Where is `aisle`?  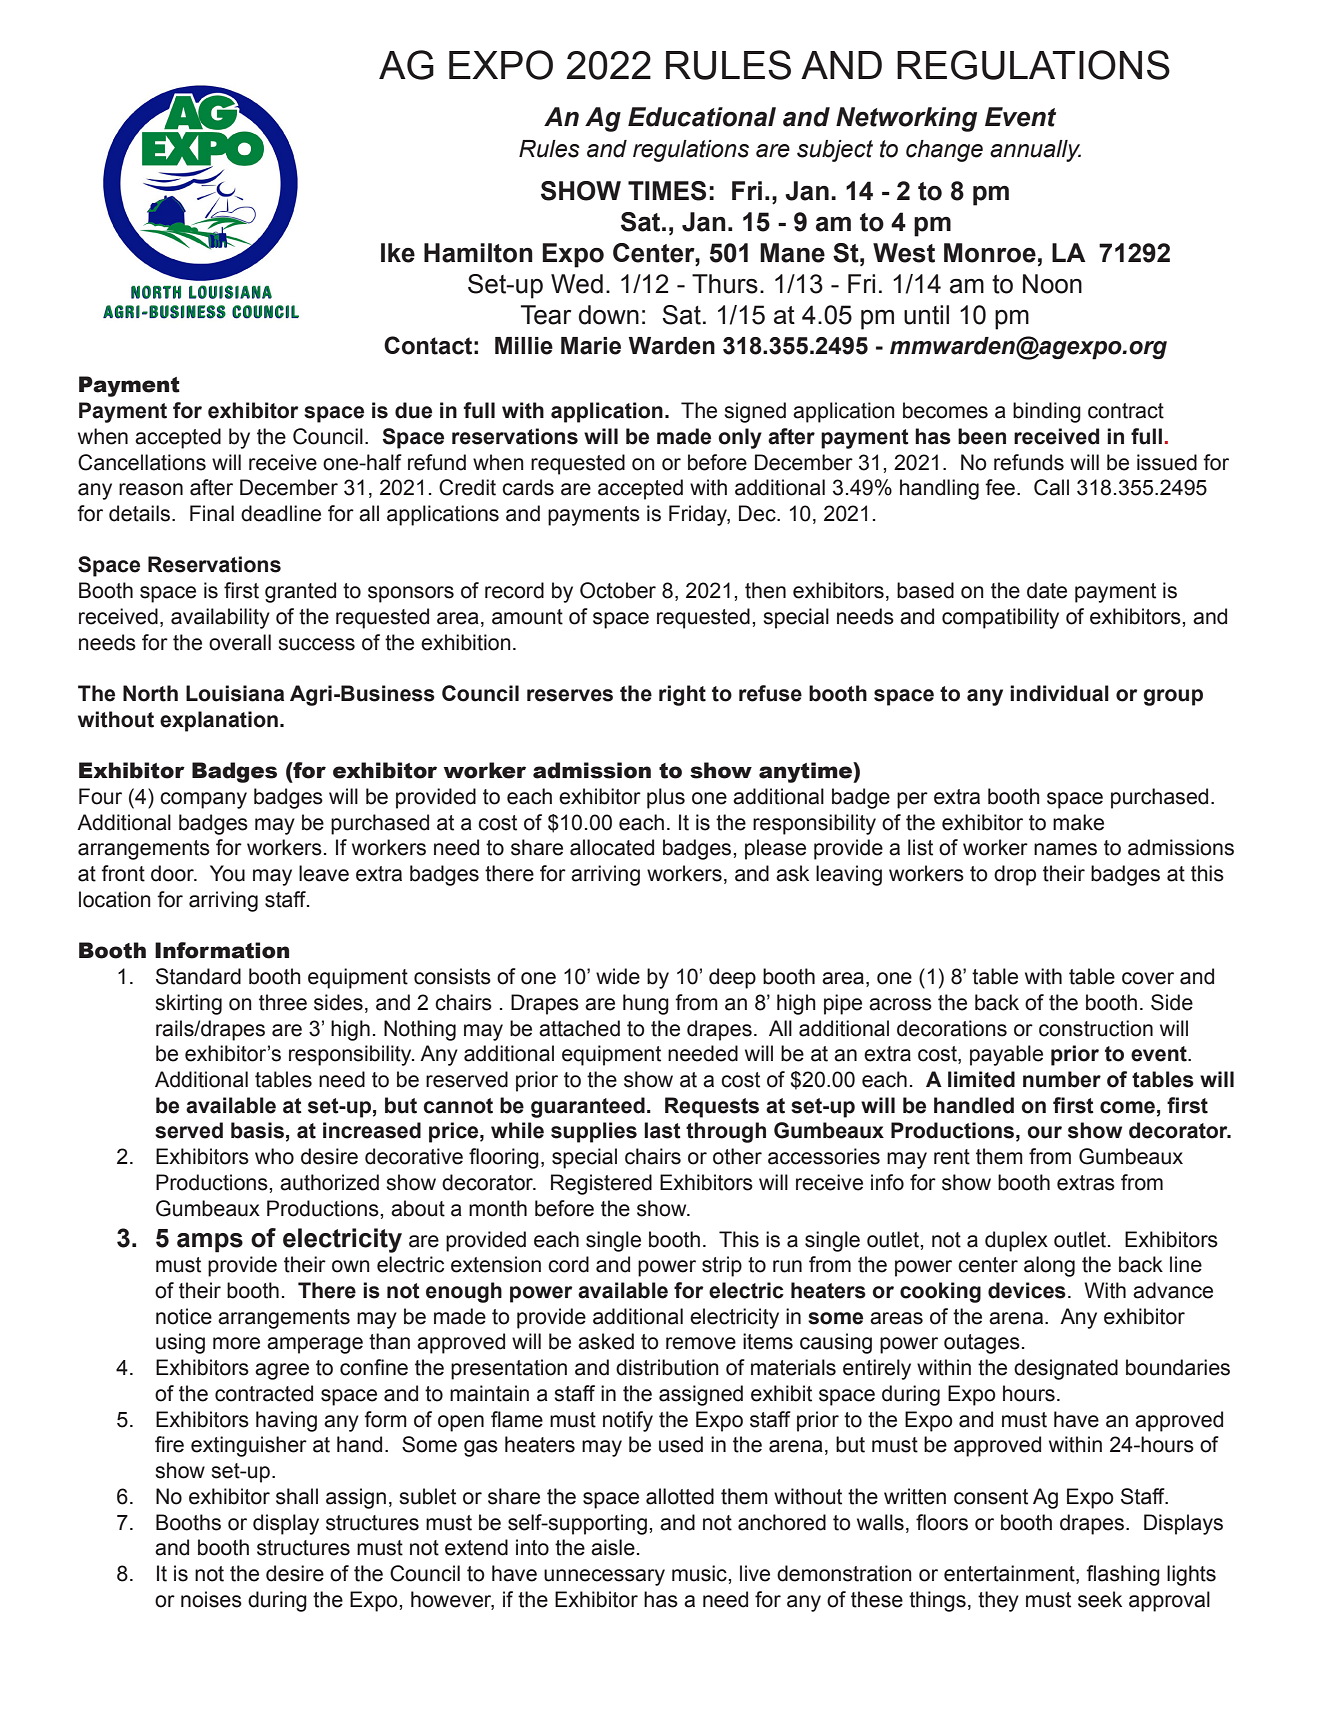
aisle is located at coordinates (613, 1547).
